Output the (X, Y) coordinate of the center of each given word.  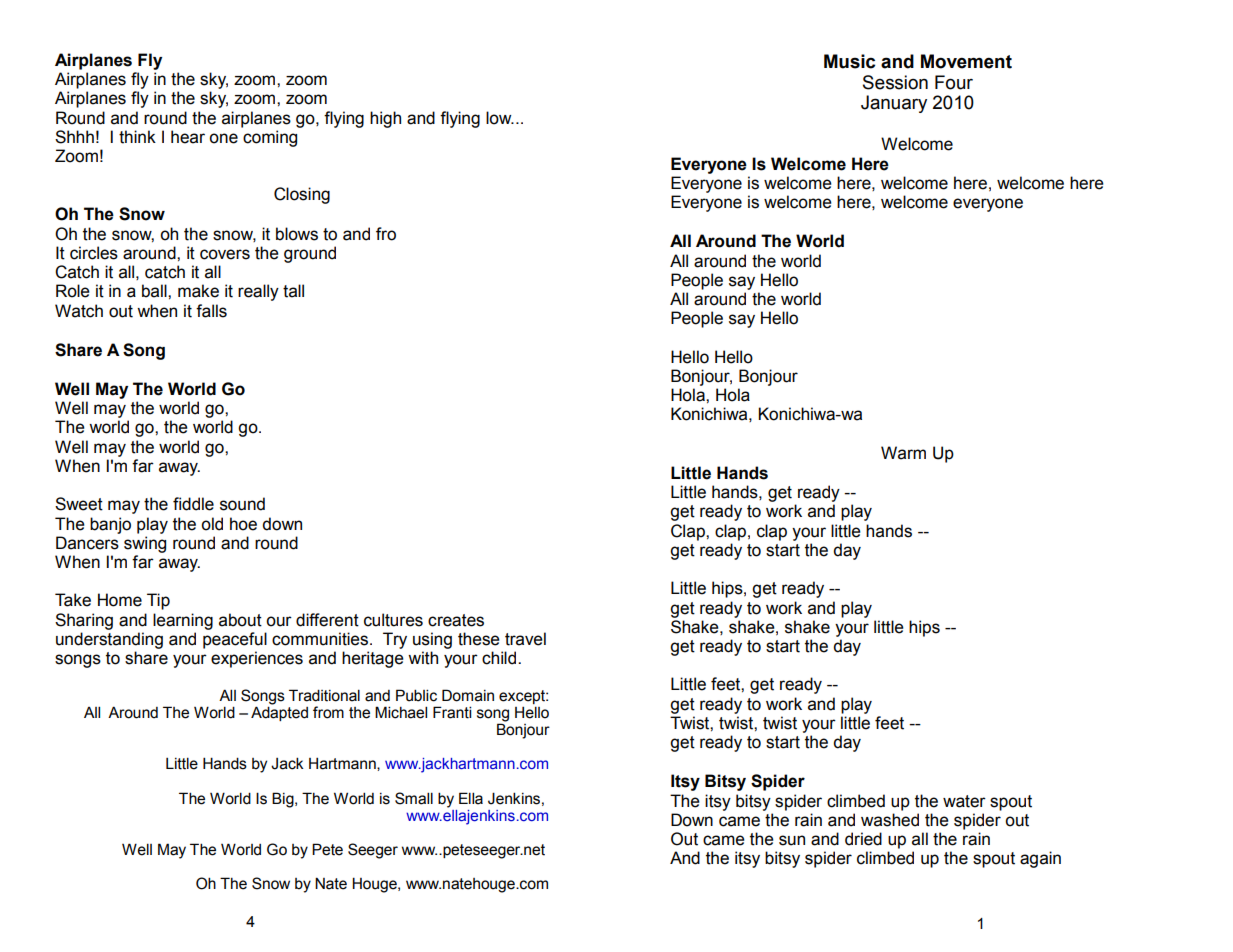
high (385, 119)
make (198, 291)
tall (293, 291)
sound (242, 504)
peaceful (235, 640)
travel (525, 639)
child (499, 658)
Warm (903, 453)
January (894, 104)
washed (890, 820)
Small (414, 798)
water (964, 801)
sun (792, 840)
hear (188, 137)
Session (895, 82)
